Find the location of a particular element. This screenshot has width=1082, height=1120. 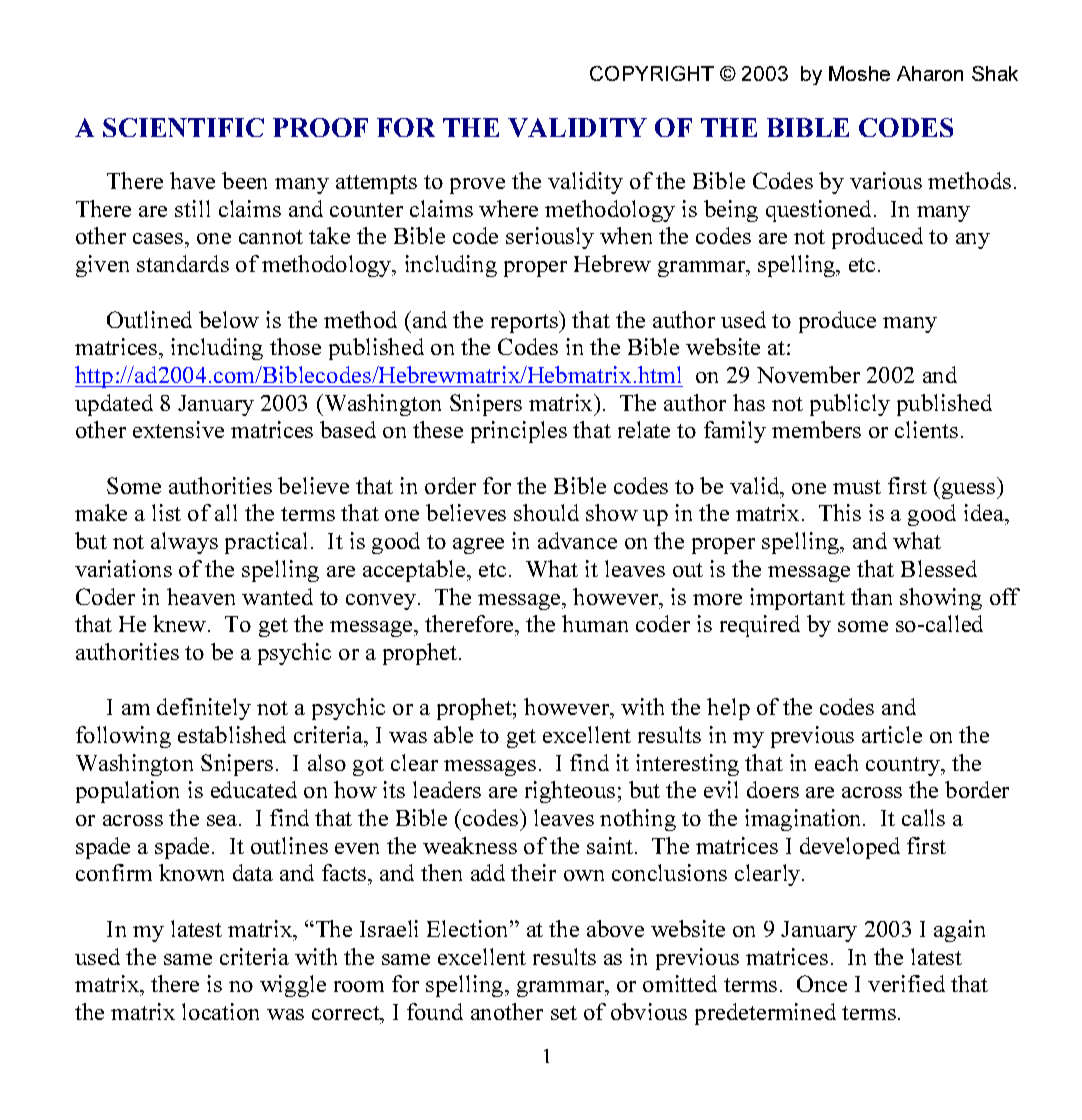

clients is located at coordinates (926, 429).
